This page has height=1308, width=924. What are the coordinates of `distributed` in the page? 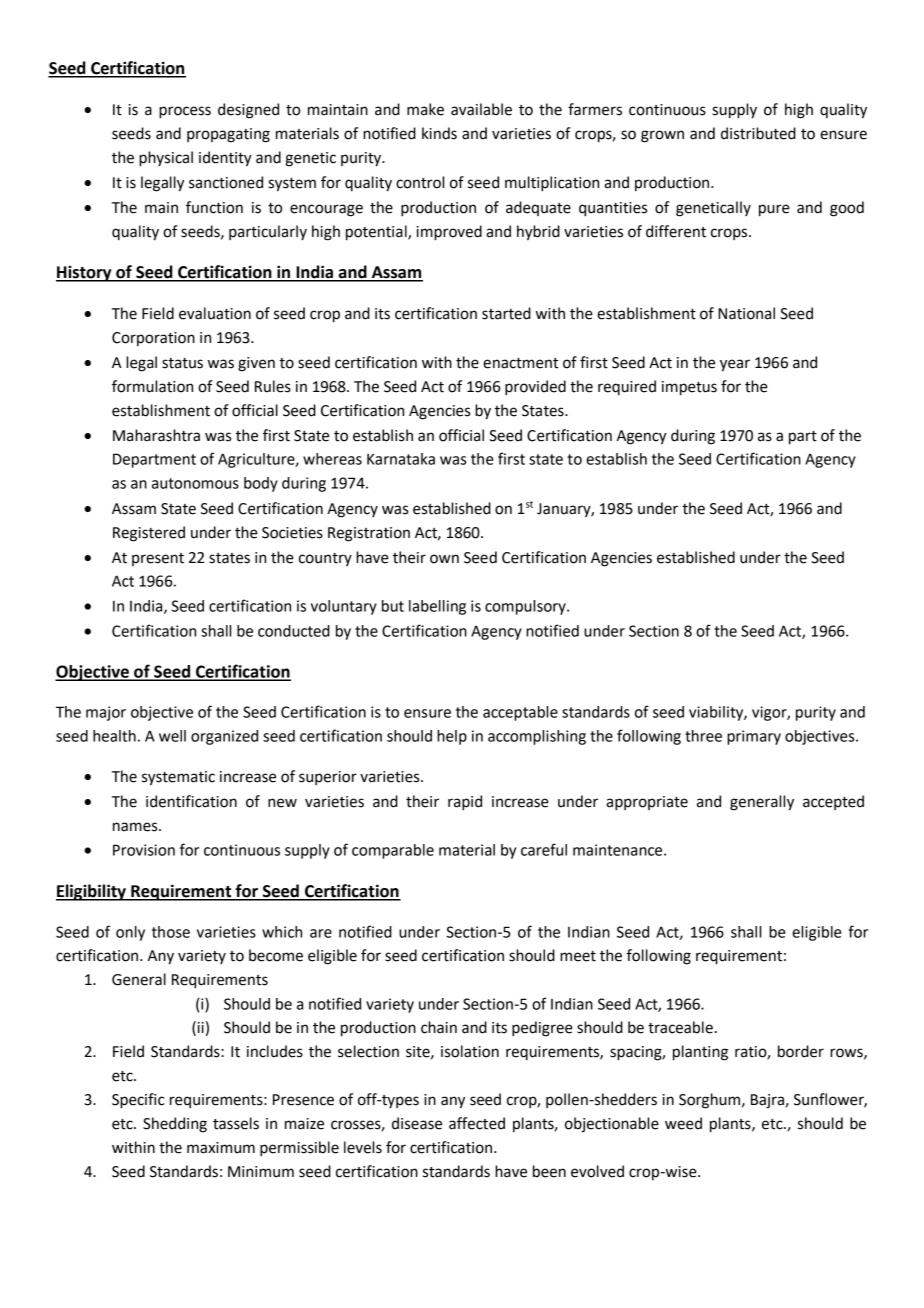 It's located at (758, 133).
